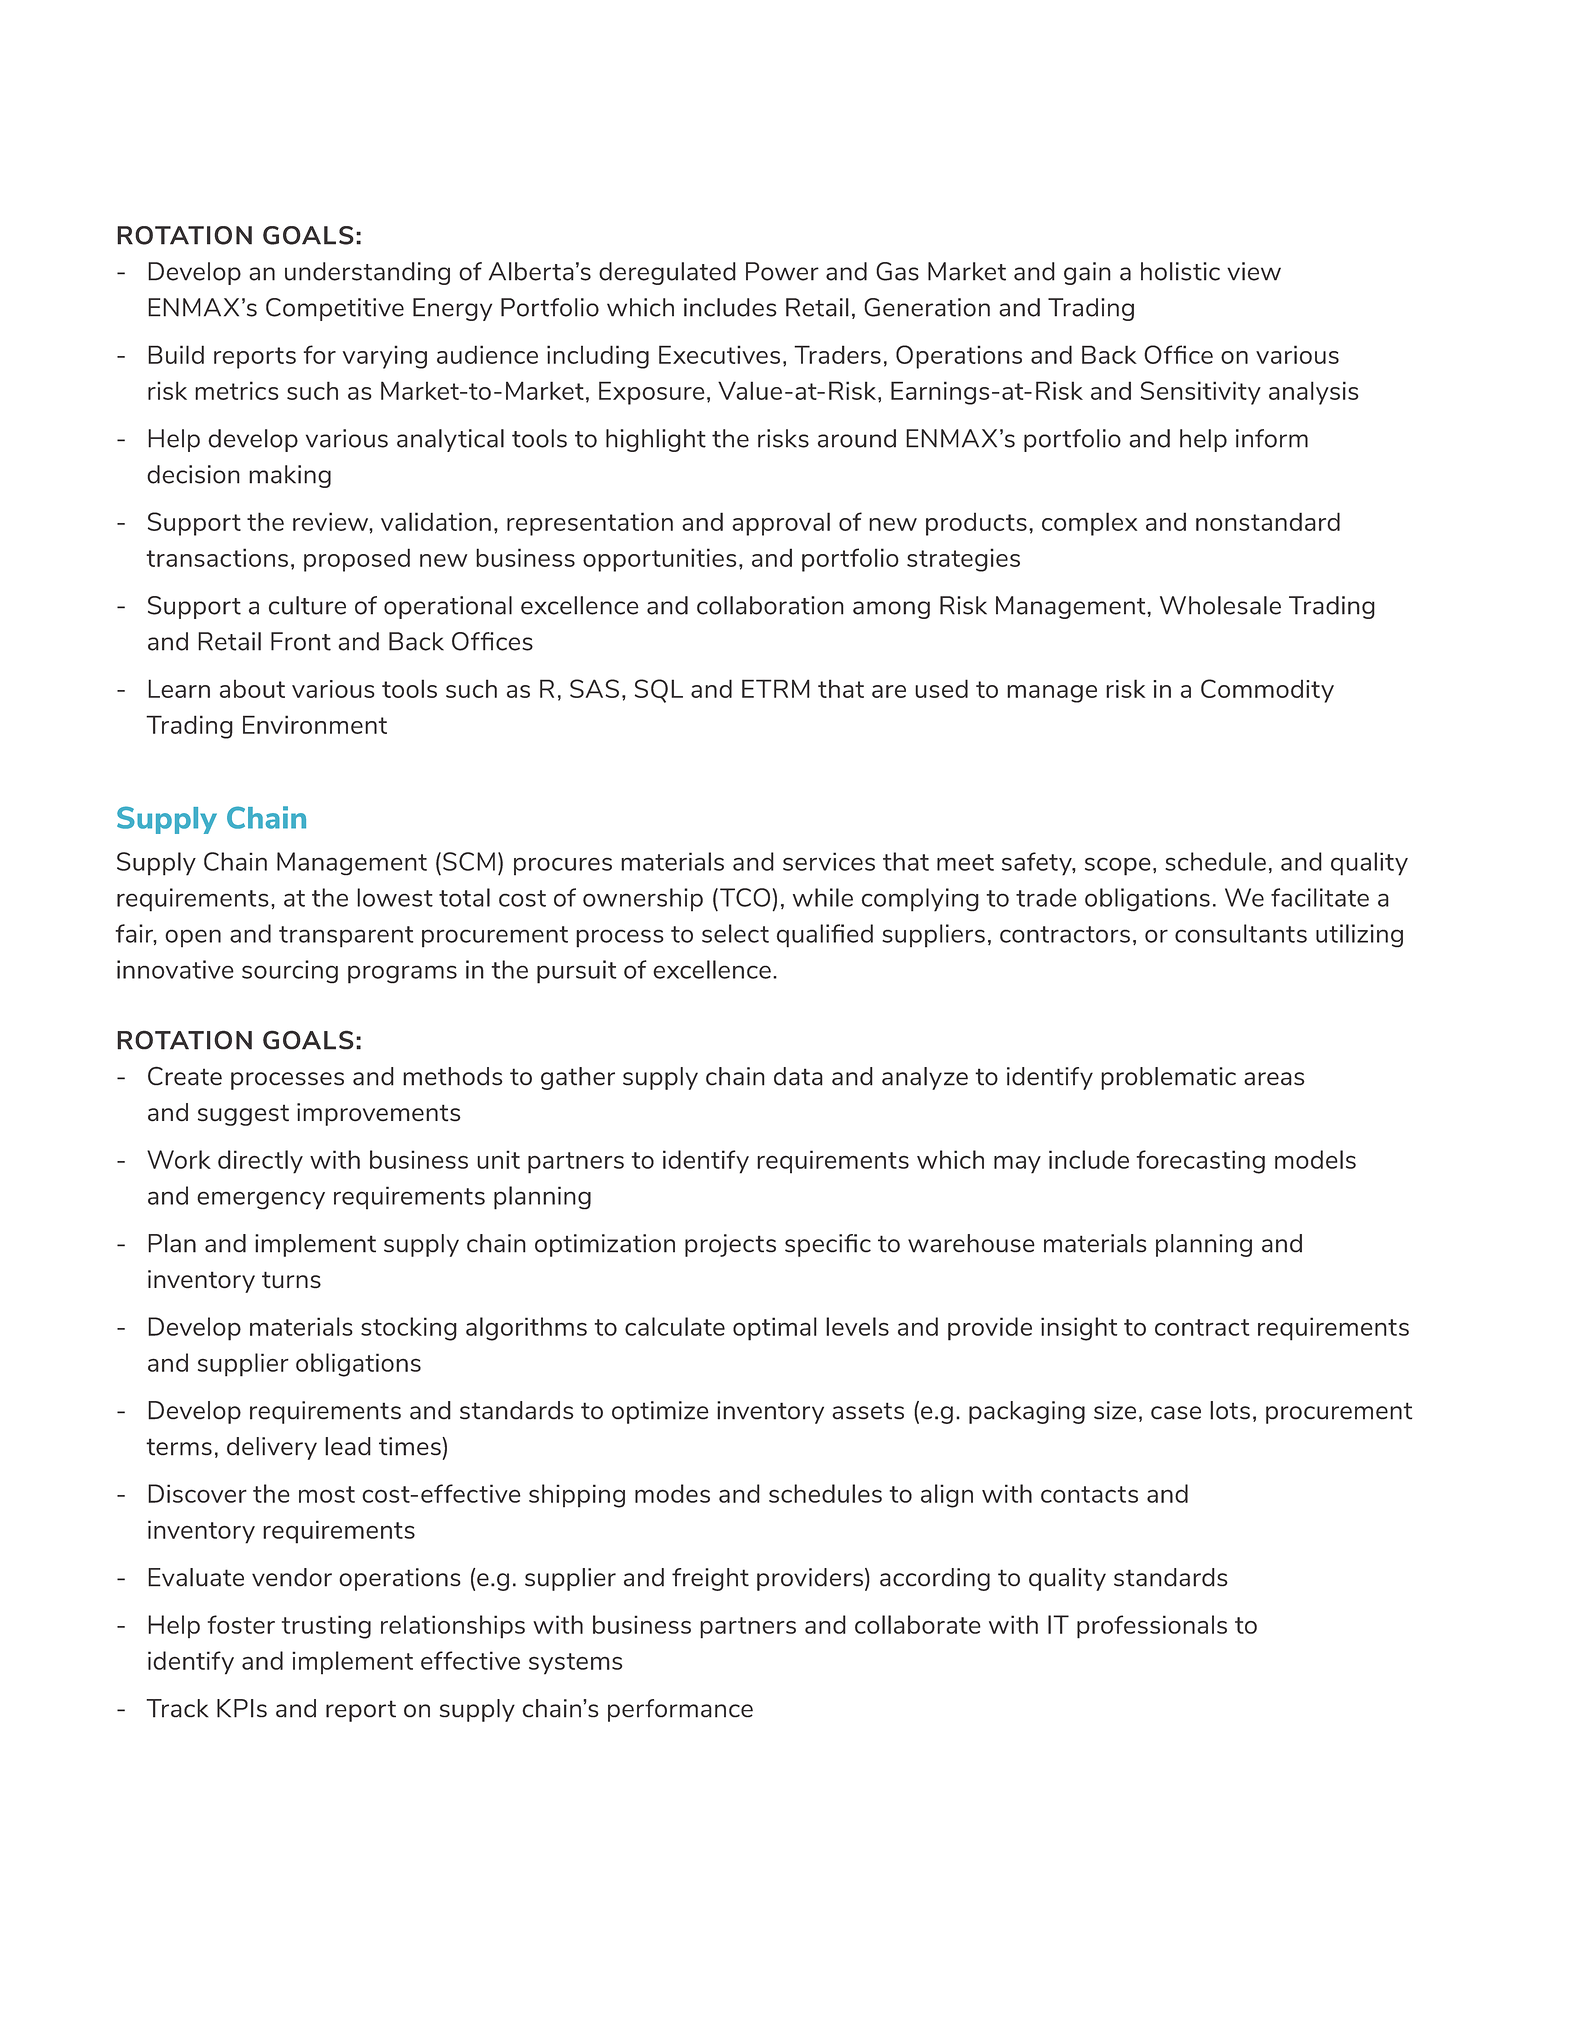 This image has width=1573, height=2035. Describe the element at coordinates (335, 309) in the image. I see `Competitive` at that location.
